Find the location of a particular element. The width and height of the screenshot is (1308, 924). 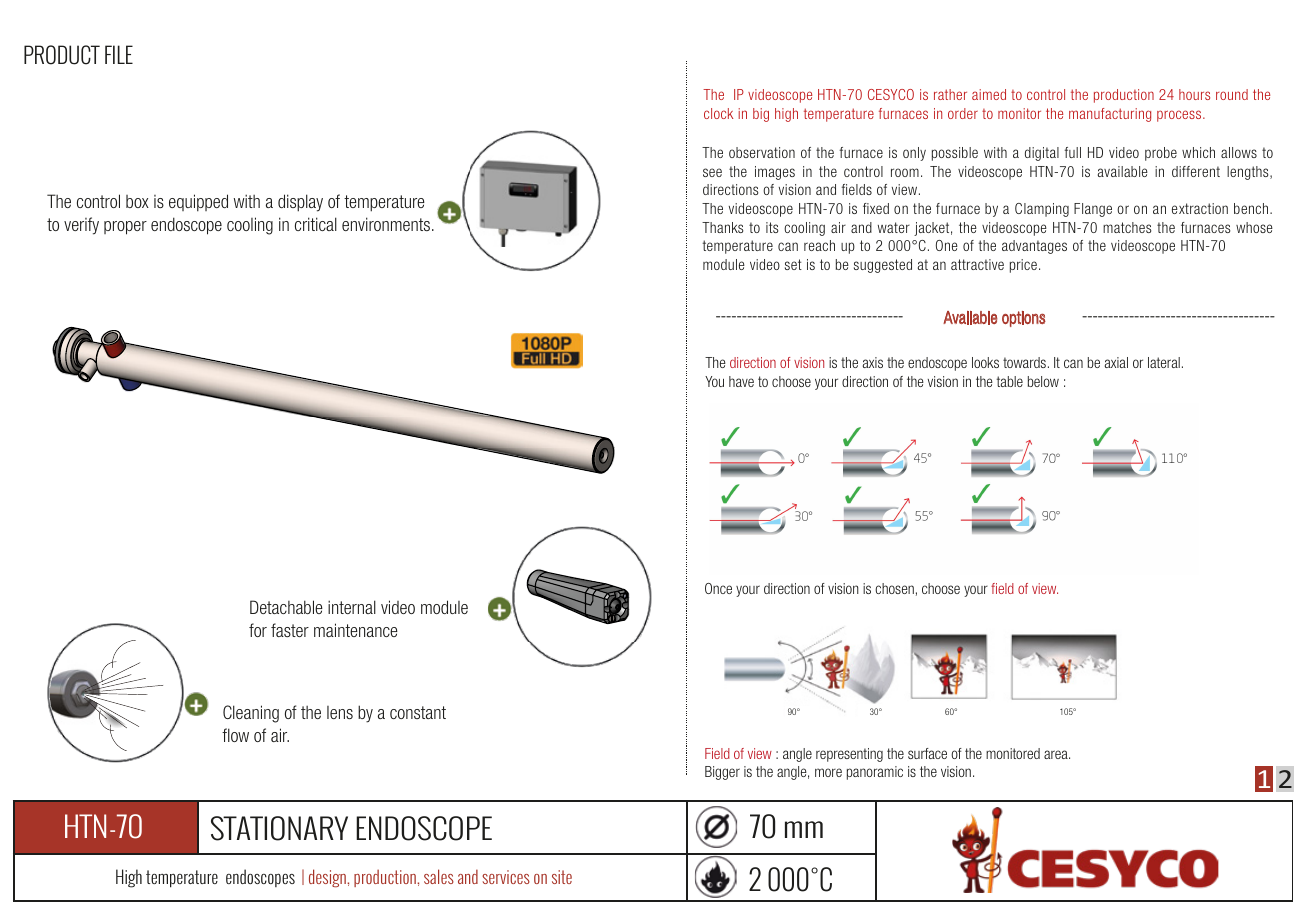

clock is located at coordinates (718, 113).
